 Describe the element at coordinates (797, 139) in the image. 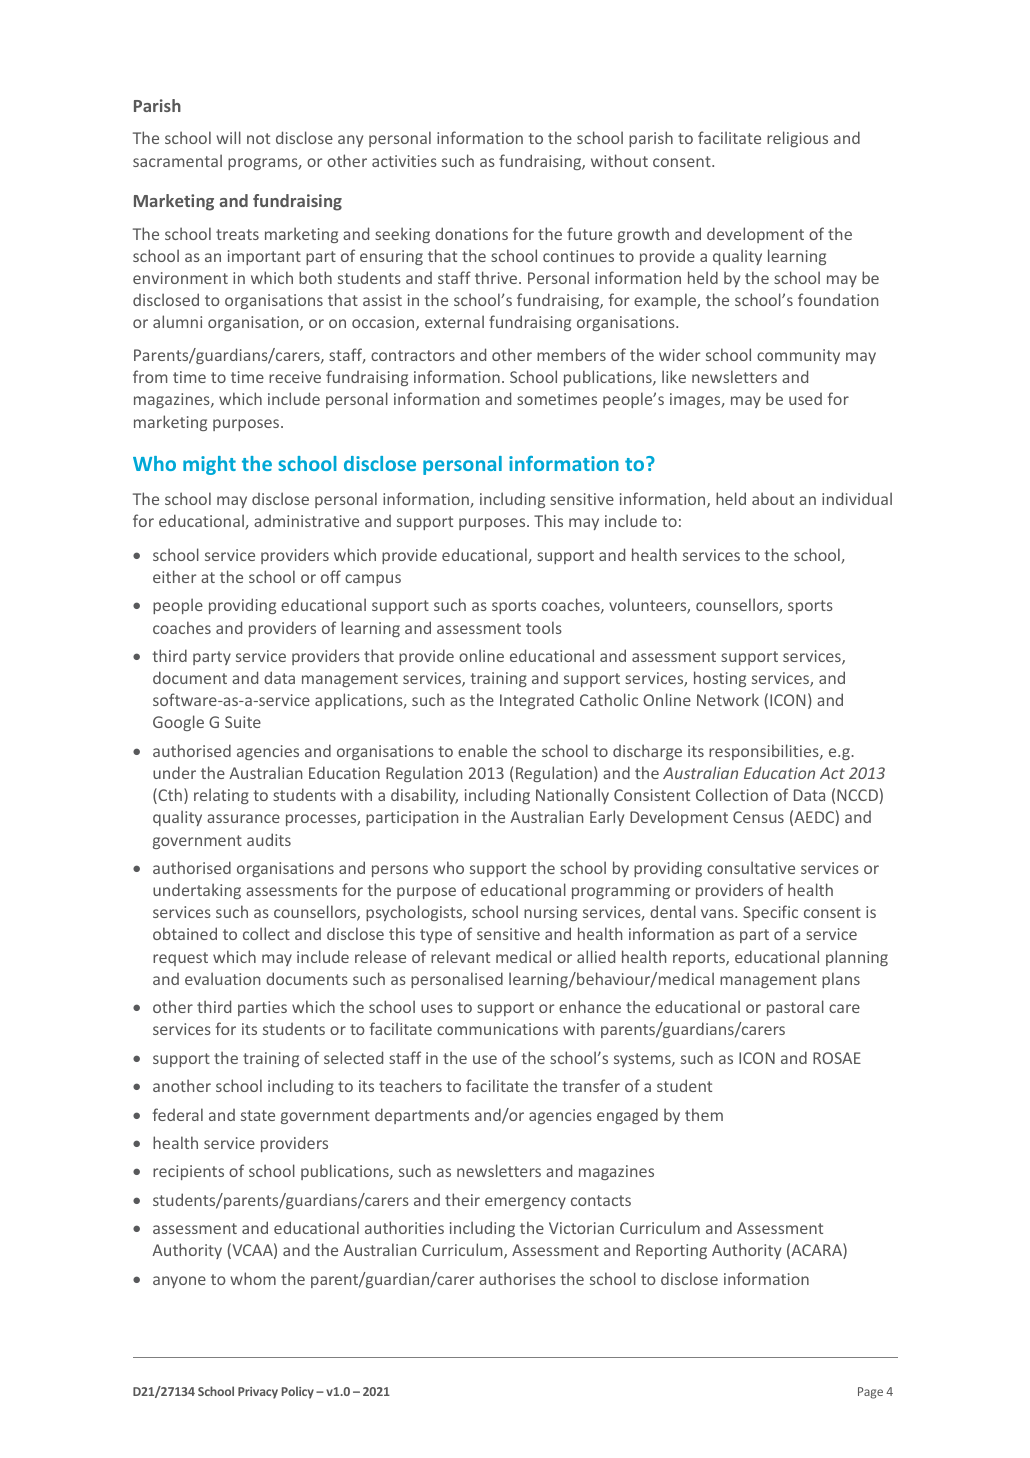

I see `religious` at that location.
